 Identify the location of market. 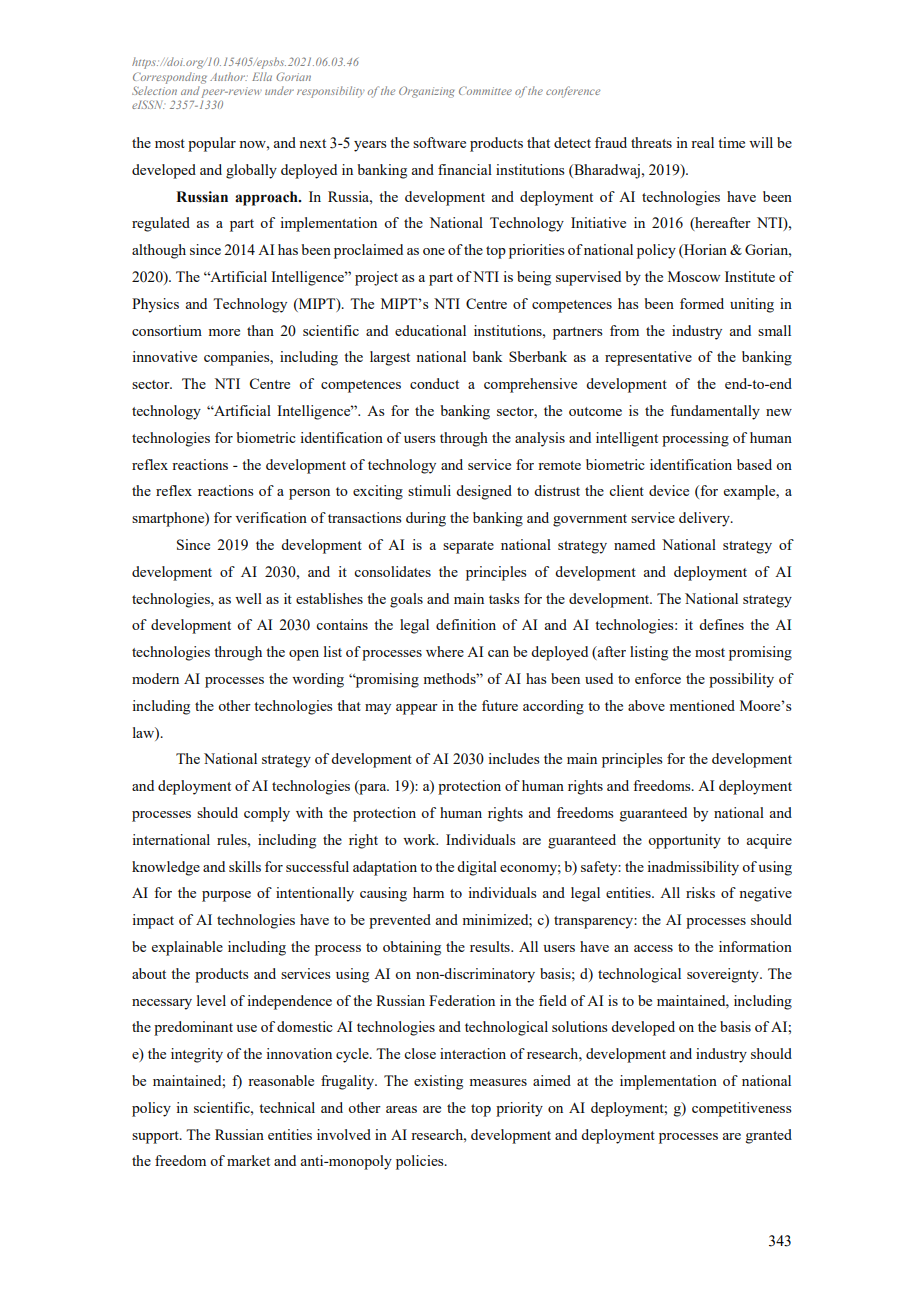
(248, 1160).
